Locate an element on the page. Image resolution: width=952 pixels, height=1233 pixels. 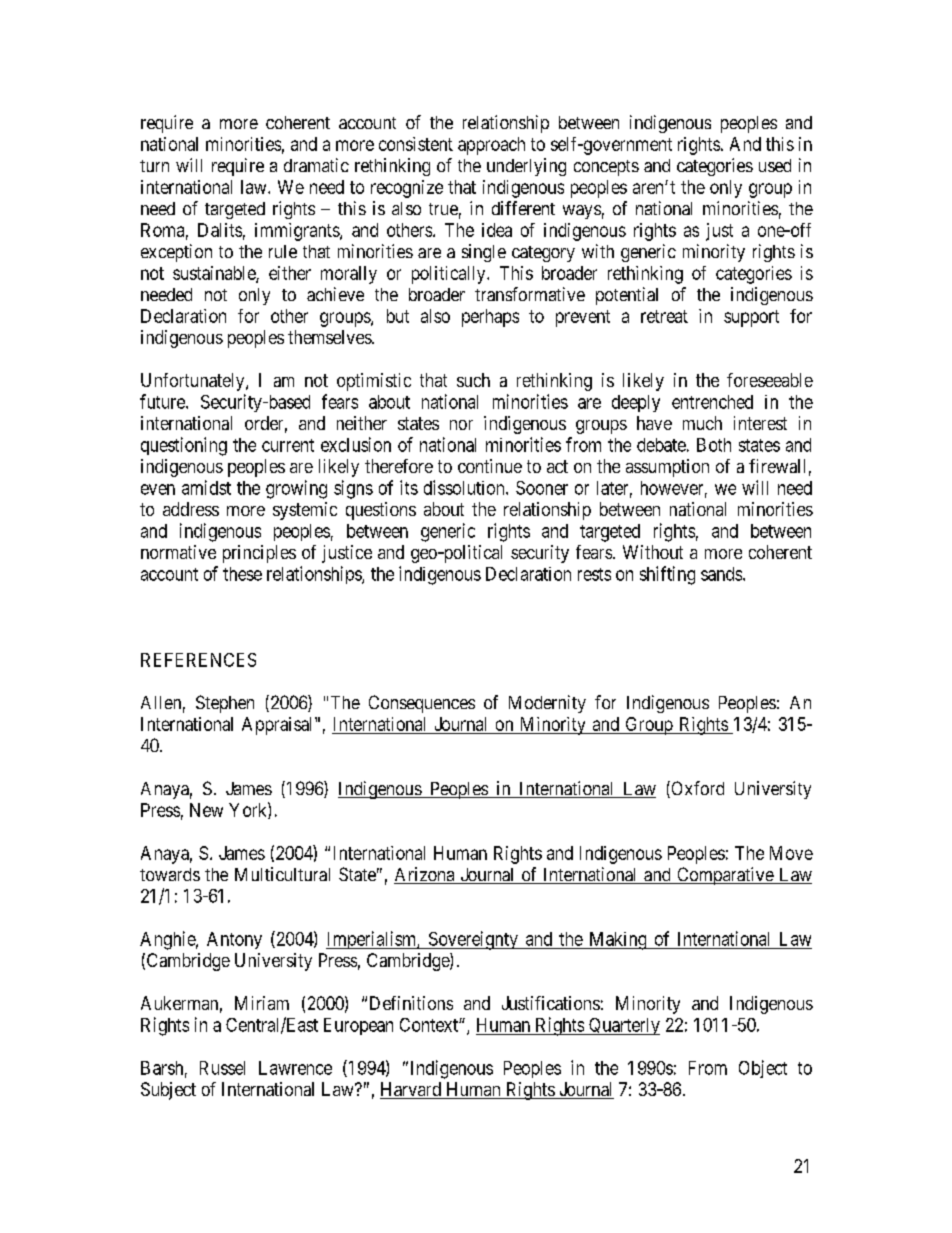
Oxford is located at coordinates (696, 789).
